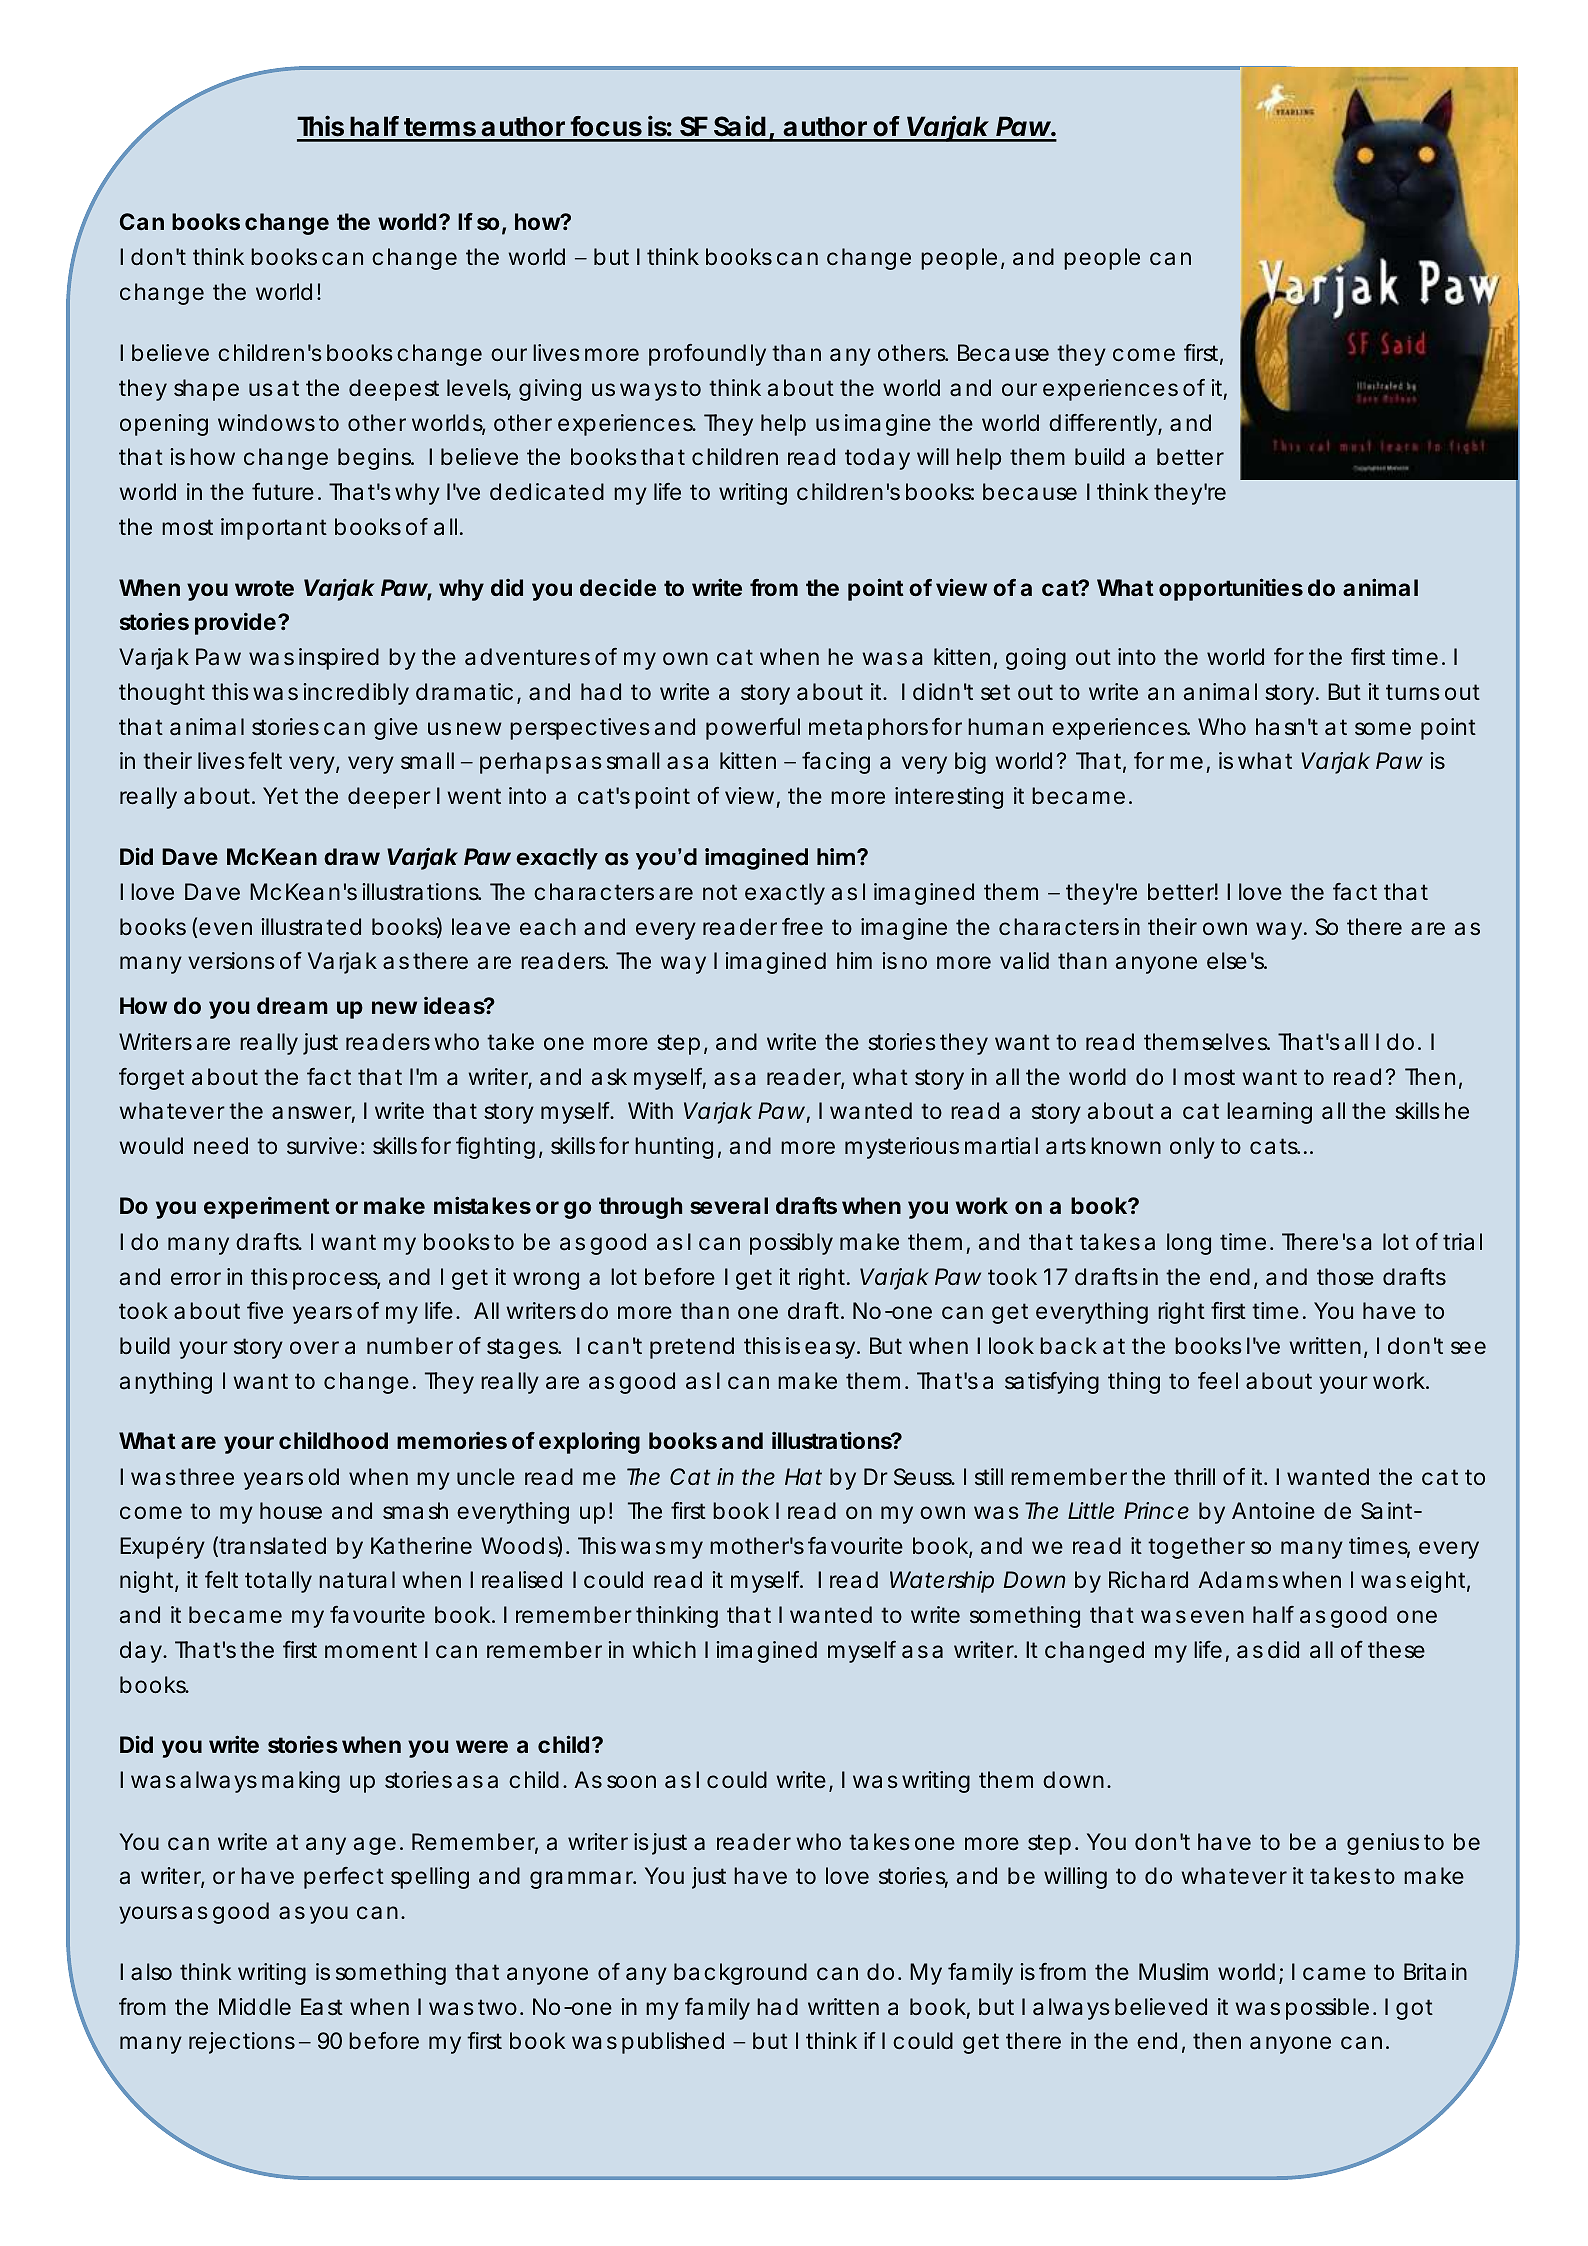  Describe the element at coordinates (673, 2043) in the image. I see `published` at that location.
